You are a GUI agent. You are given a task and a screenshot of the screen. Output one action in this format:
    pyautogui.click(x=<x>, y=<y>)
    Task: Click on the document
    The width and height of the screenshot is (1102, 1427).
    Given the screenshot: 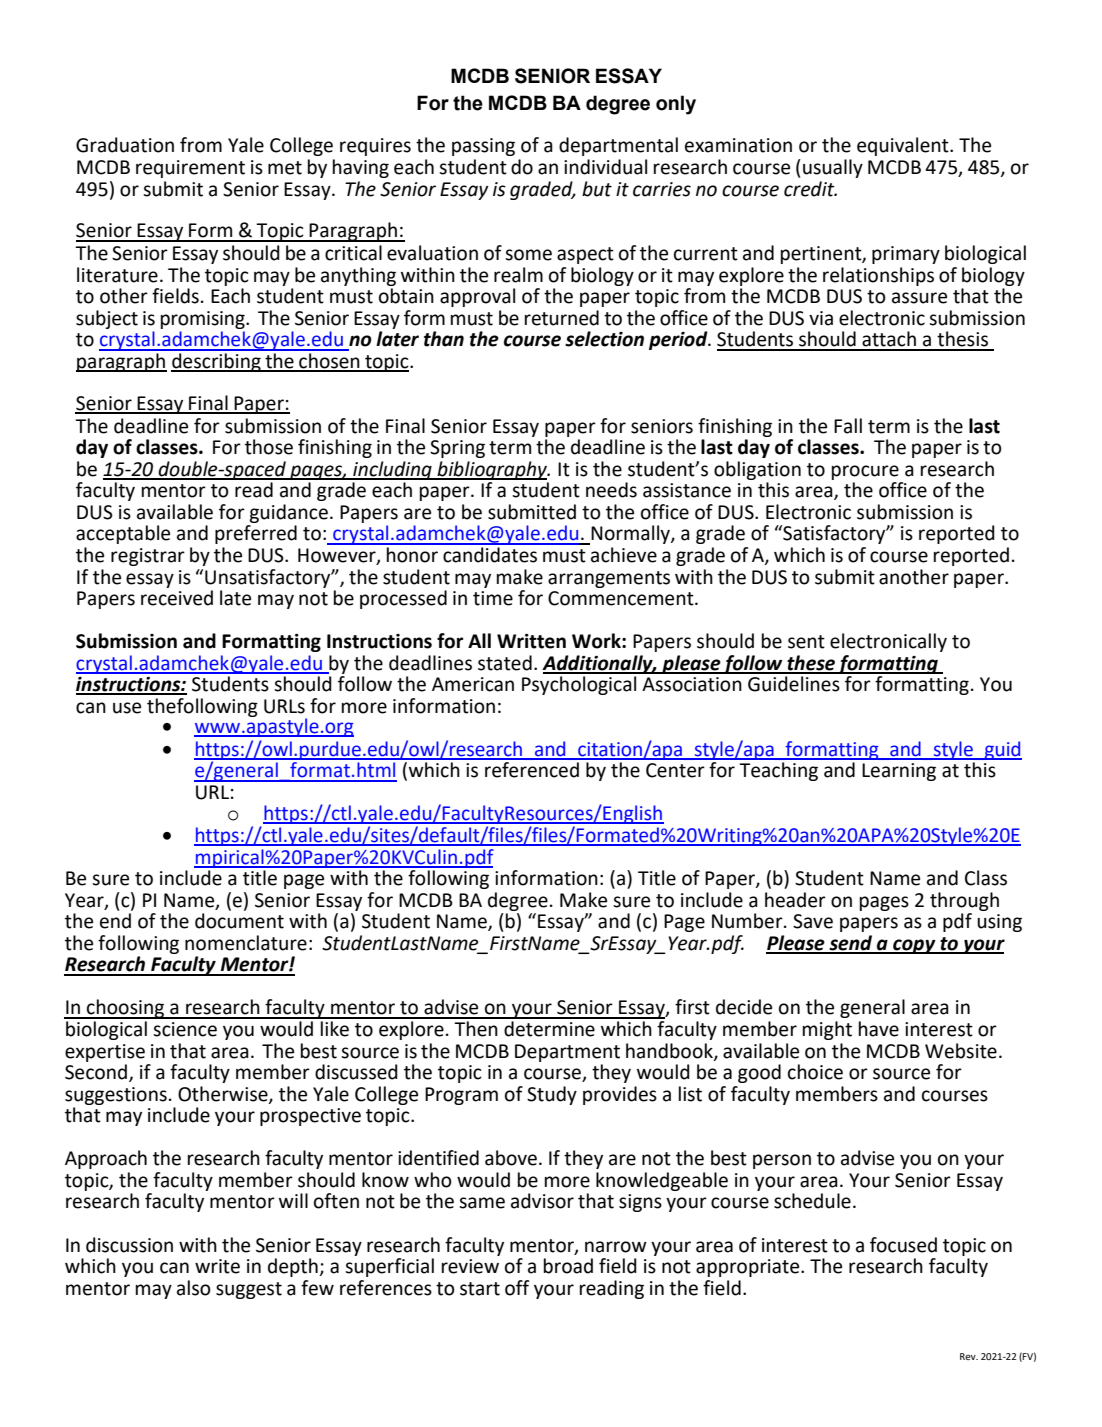 What is the action you would take?
    pyautogui.click(x=239, y=921)
